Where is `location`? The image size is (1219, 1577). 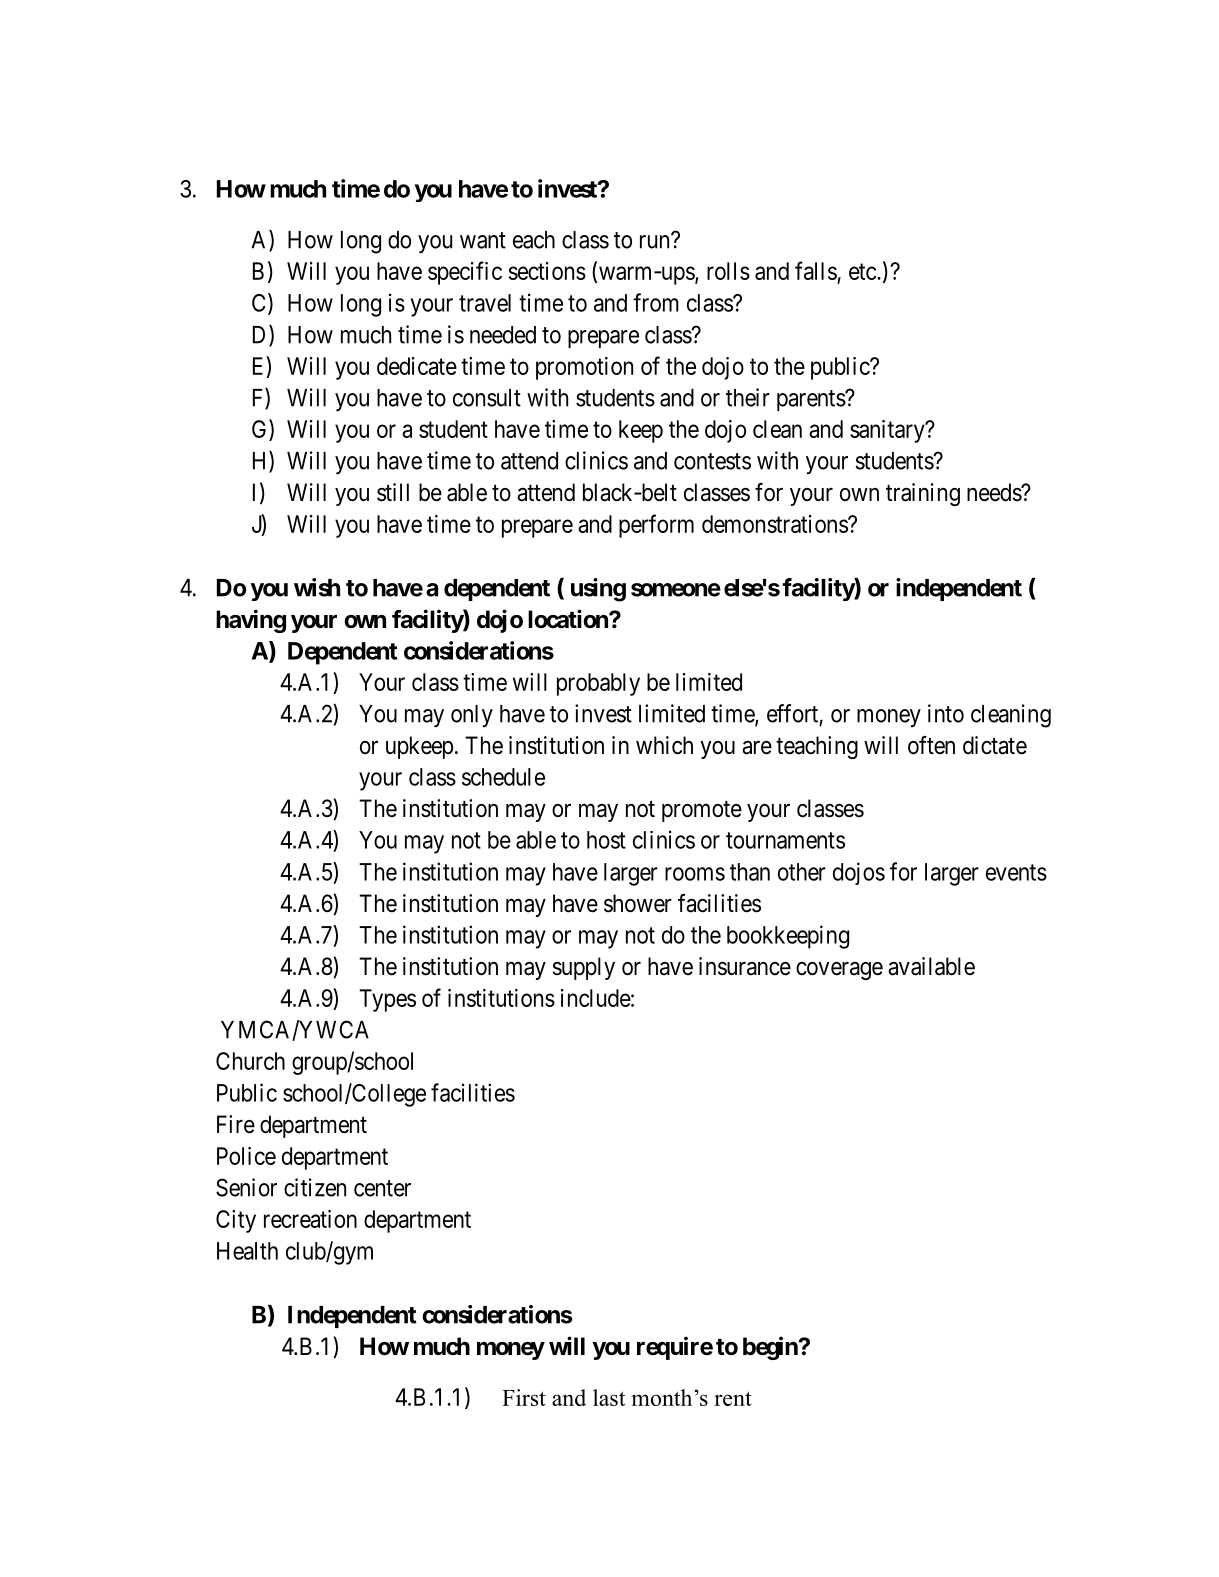
location is located at coordinates (569, 619).
